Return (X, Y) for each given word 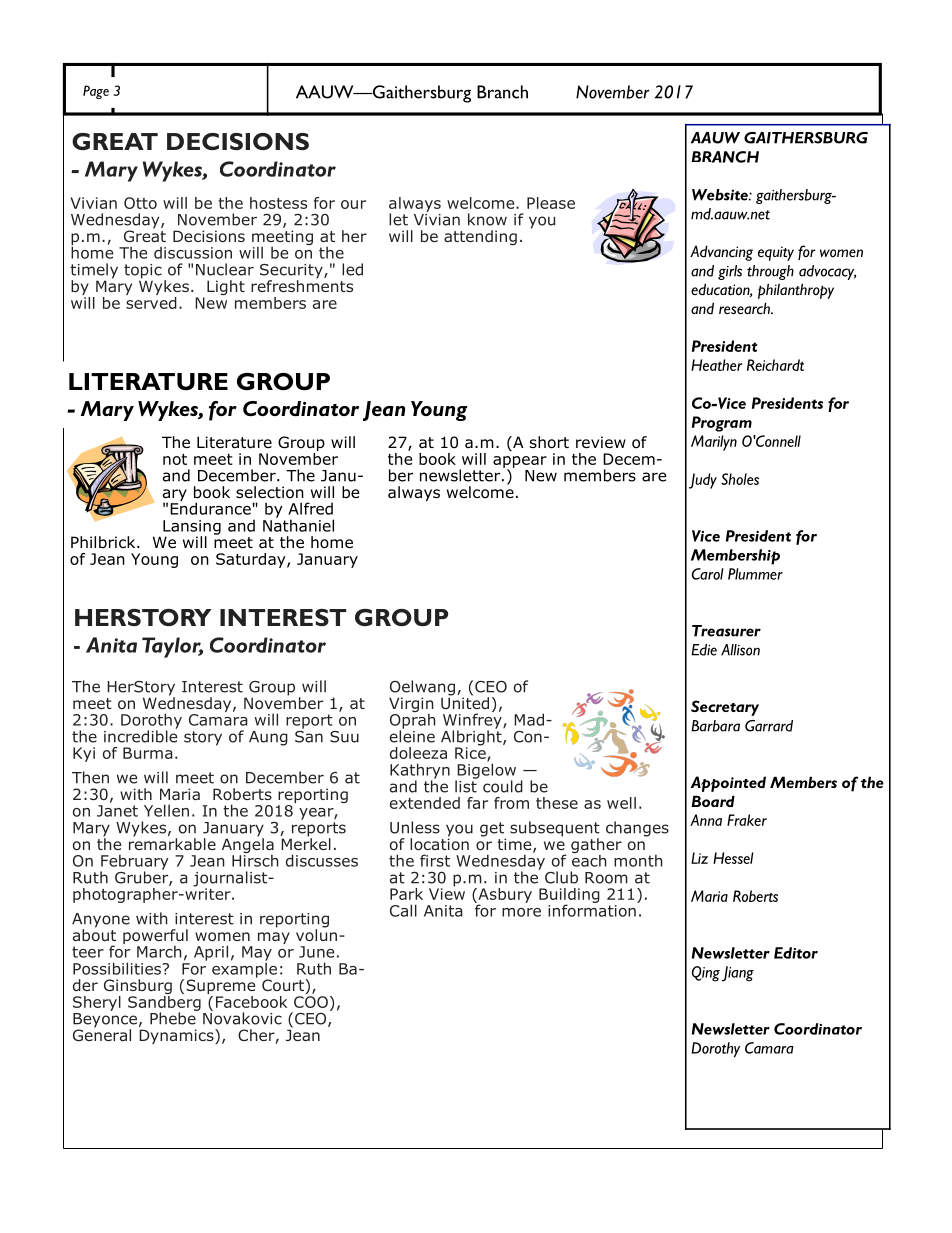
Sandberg (164, 1003)
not (175, 459)
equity (776, 253)
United (465, 701)
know (487, 219)
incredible (141, 735)
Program (722, 424)
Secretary (725, 708)
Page (96, 92)
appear (520, 463)
